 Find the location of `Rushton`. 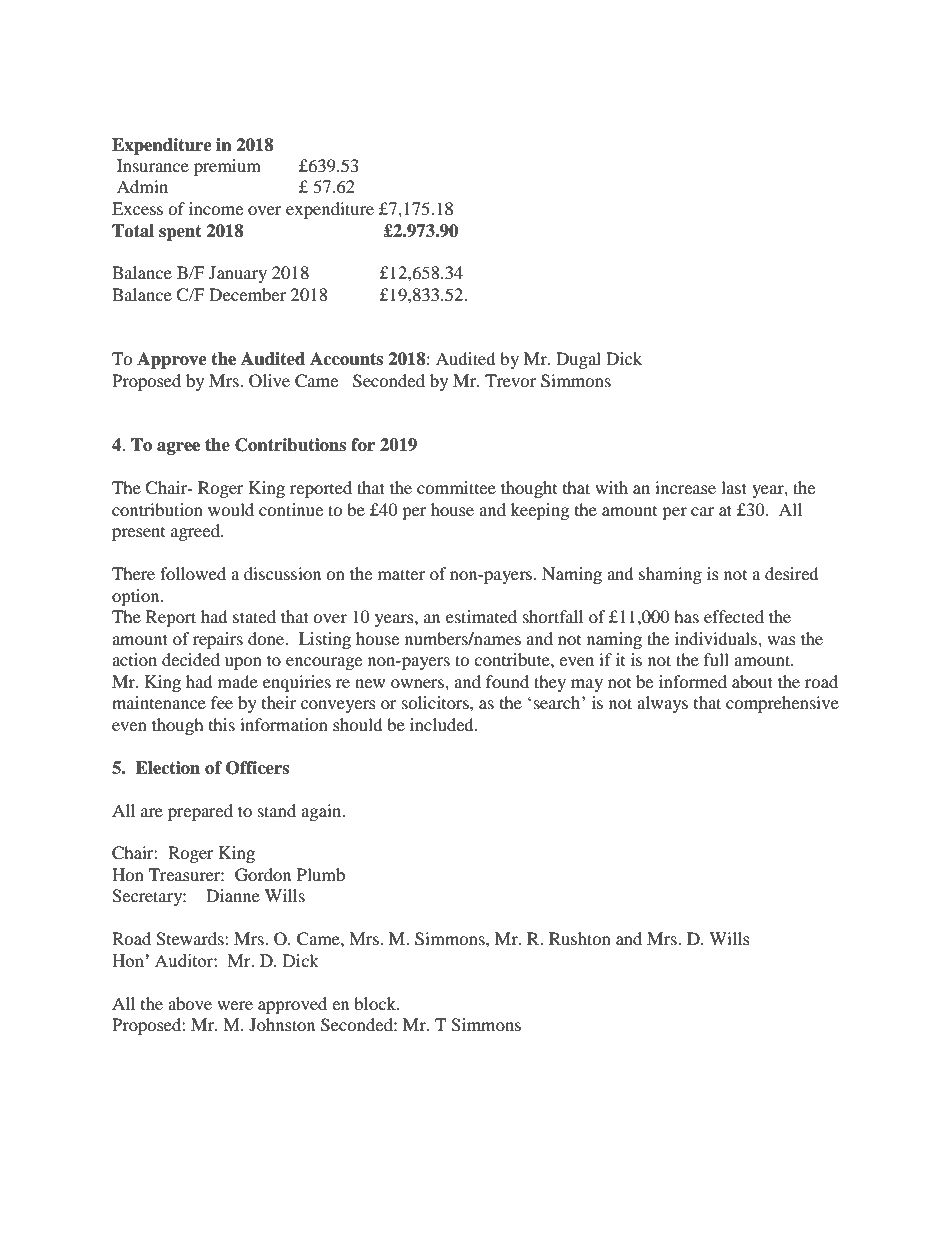

Rushton is located at coordinates (580, 938).
